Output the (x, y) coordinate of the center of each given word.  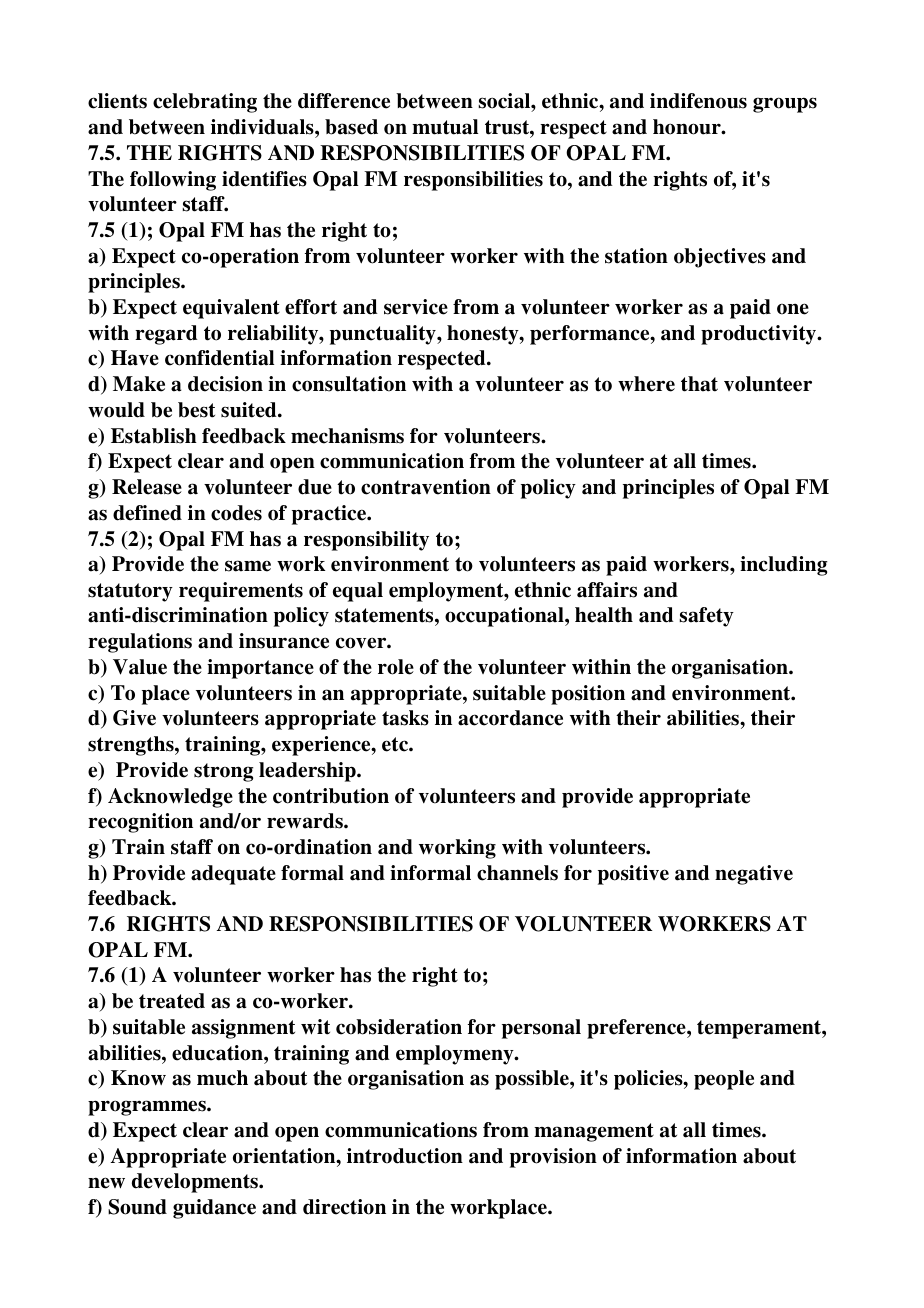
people (724, 1080)
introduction (405, 1156)
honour (688, 127)
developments (196, 1183)
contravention (426, 487)
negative (754, 875)
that (699, 384)
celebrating (205, 103)
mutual (445, 127)
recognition (140, 823)
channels (517, 873)
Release (147, 487)
